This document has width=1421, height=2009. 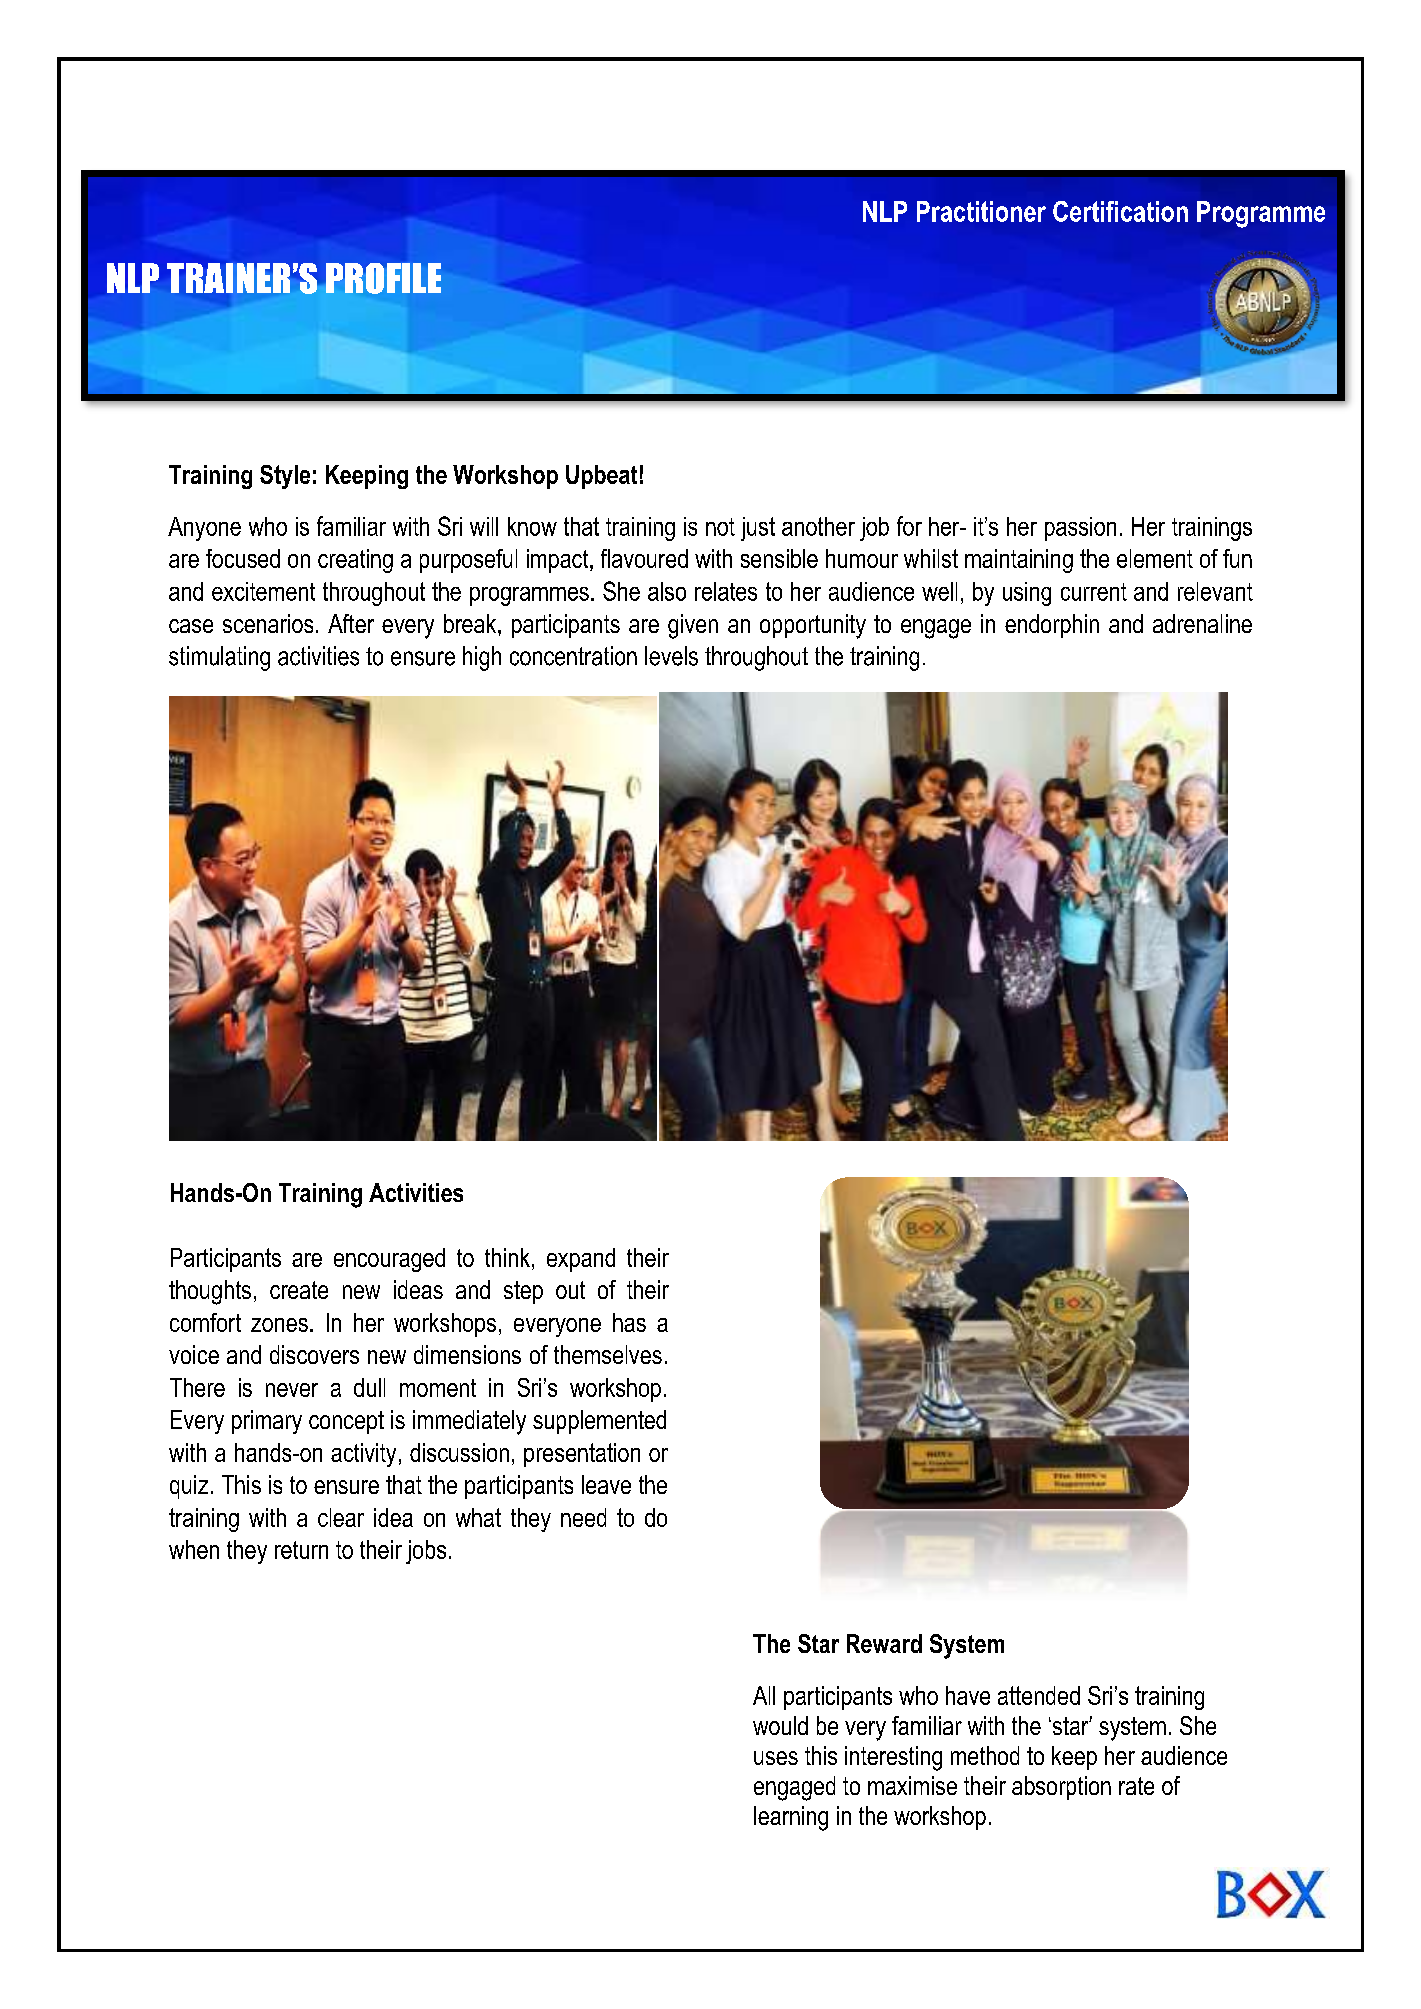 What do you see at coordinates (581, 1260) in the document?
I see `expand` at bounding box center [581, 1260].
